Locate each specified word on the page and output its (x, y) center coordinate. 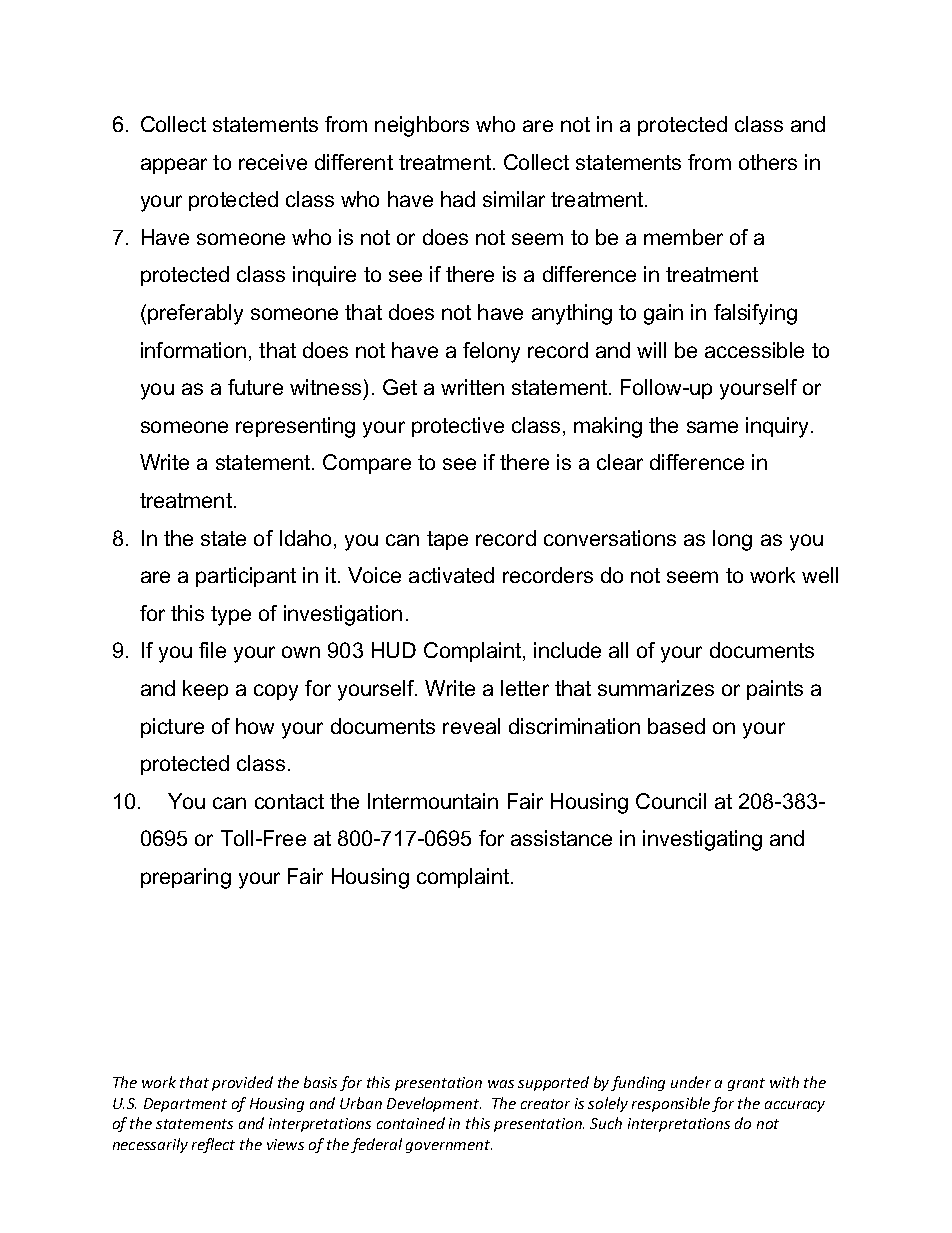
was (501, 1084)
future (255, 387)
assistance (561, 838)
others (768, 162)
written (472, 387)
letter (525, 688)
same (712, 427)
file (212, 650)
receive (273, 162)
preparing (186, 878)
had (458, 199)
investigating (702, 840)
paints (775, 690)
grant (746, 1084)
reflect (213, 1145)
